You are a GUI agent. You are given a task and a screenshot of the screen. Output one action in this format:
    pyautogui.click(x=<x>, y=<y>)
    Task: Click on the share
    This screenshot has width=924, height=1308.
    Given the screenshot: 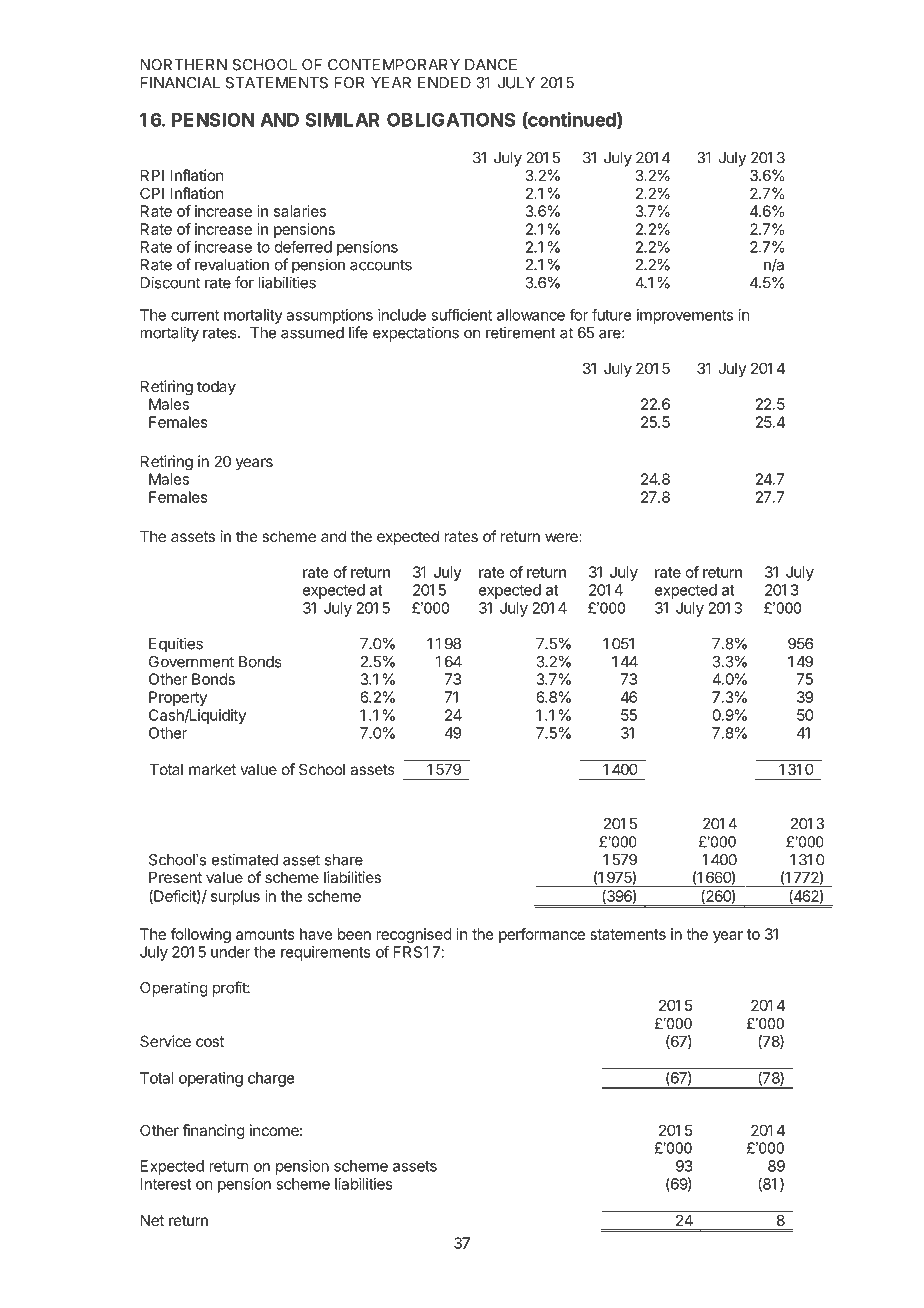 What is the action you would take?
    pyautogui.click(x=344, y=860)
